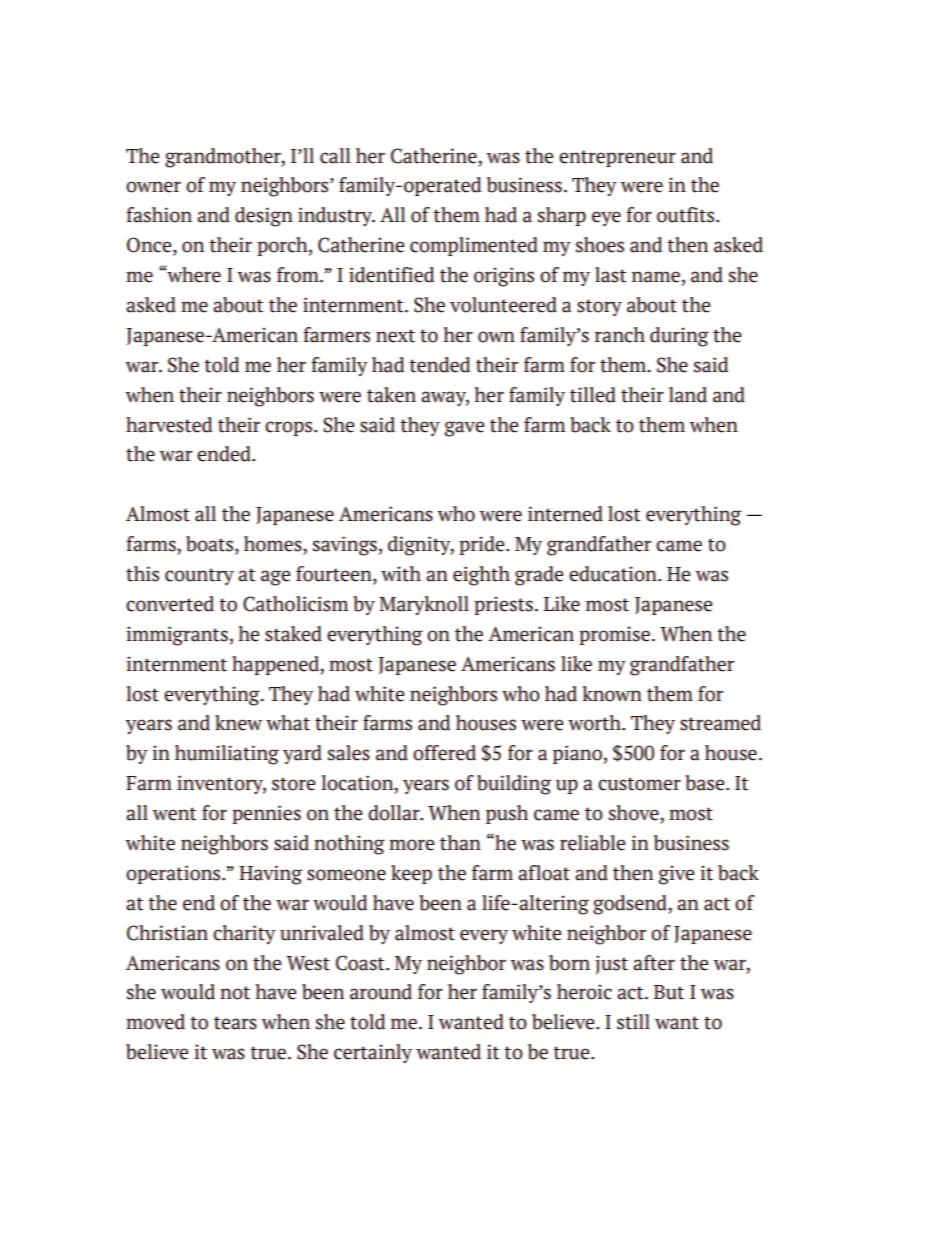 This screenshot has height=1233, width=952. What do you see at coordinates (614, 635) in the screenshot?
I see `promise` at bounding box center [614, 635].
